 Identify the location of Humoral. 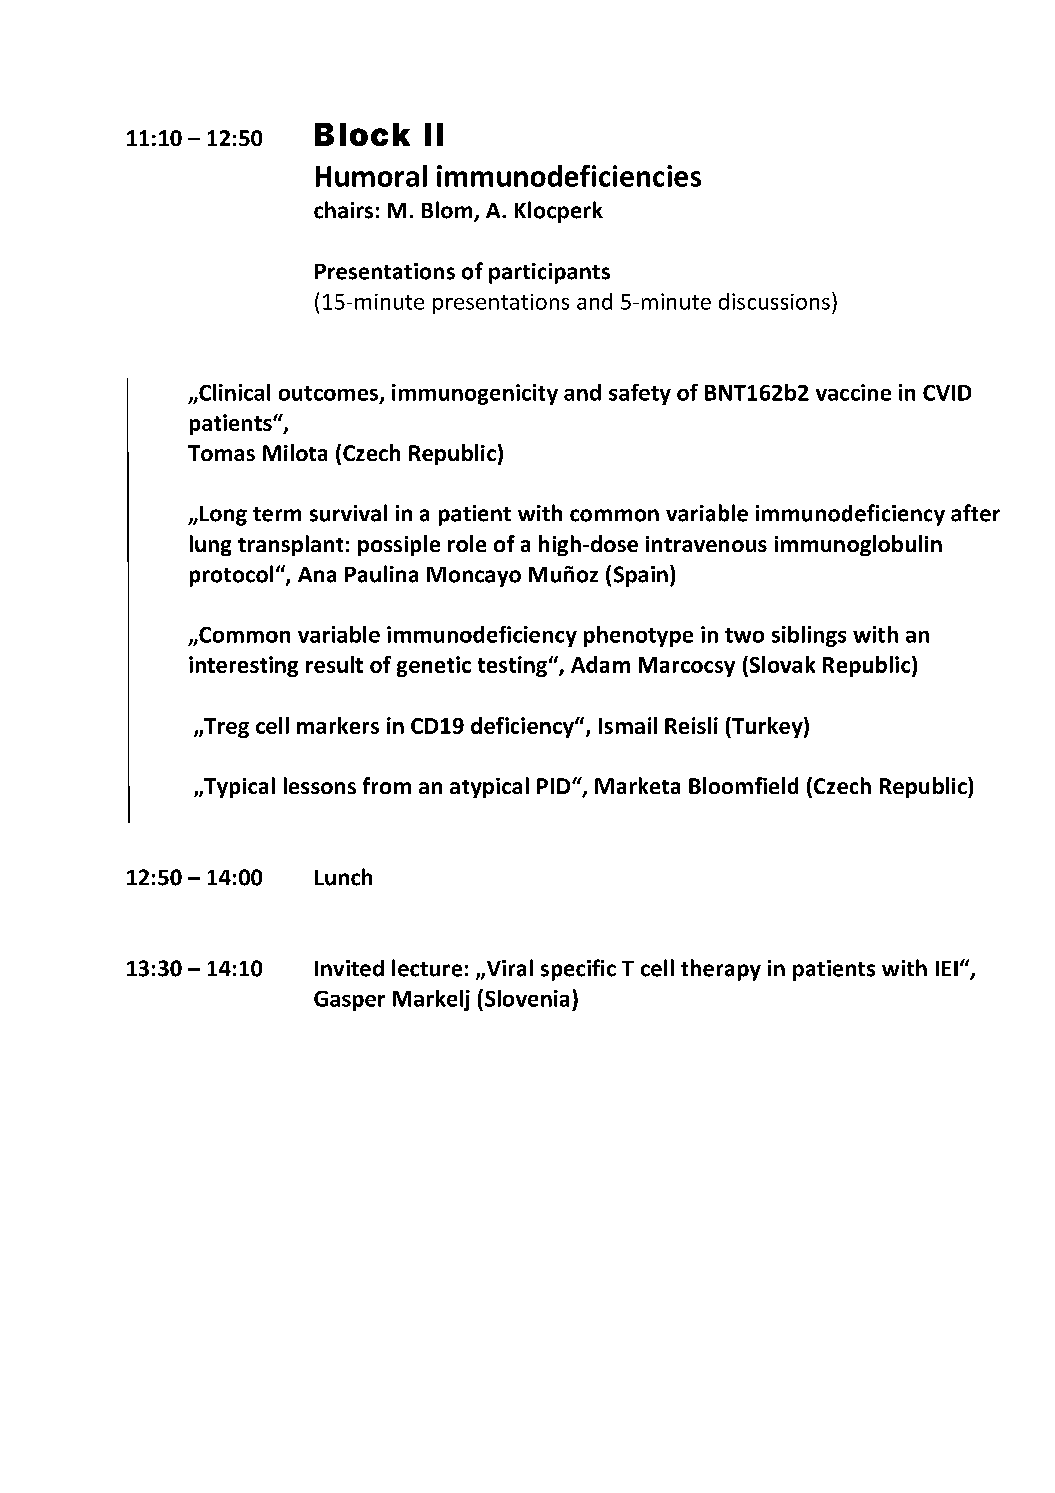
(371, 176).
